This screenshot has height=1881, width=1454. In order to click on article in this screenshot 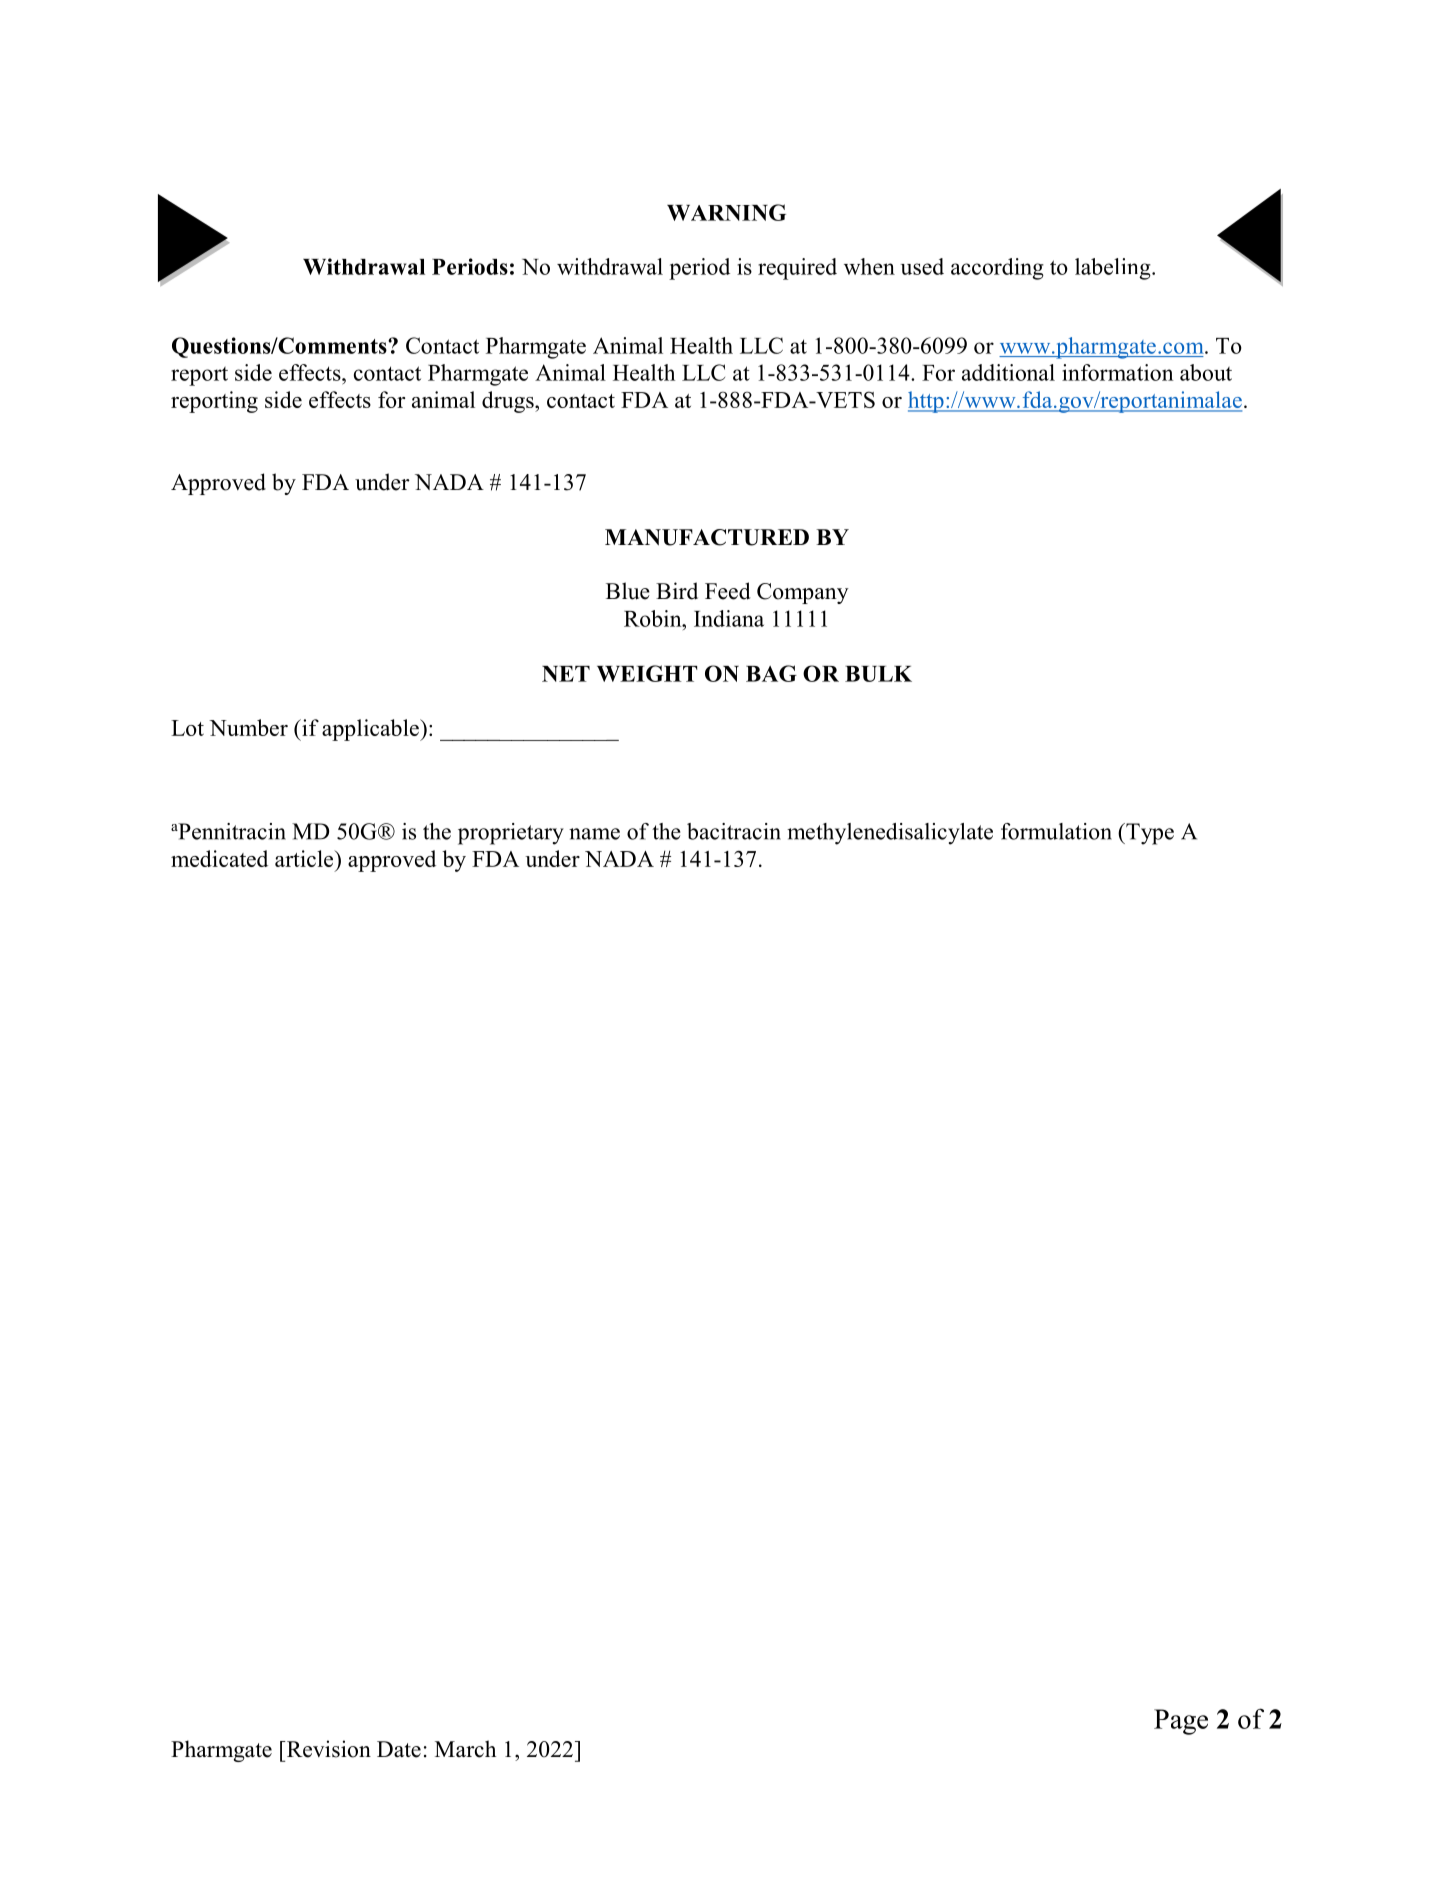, I will do `click(305, 858)`.
